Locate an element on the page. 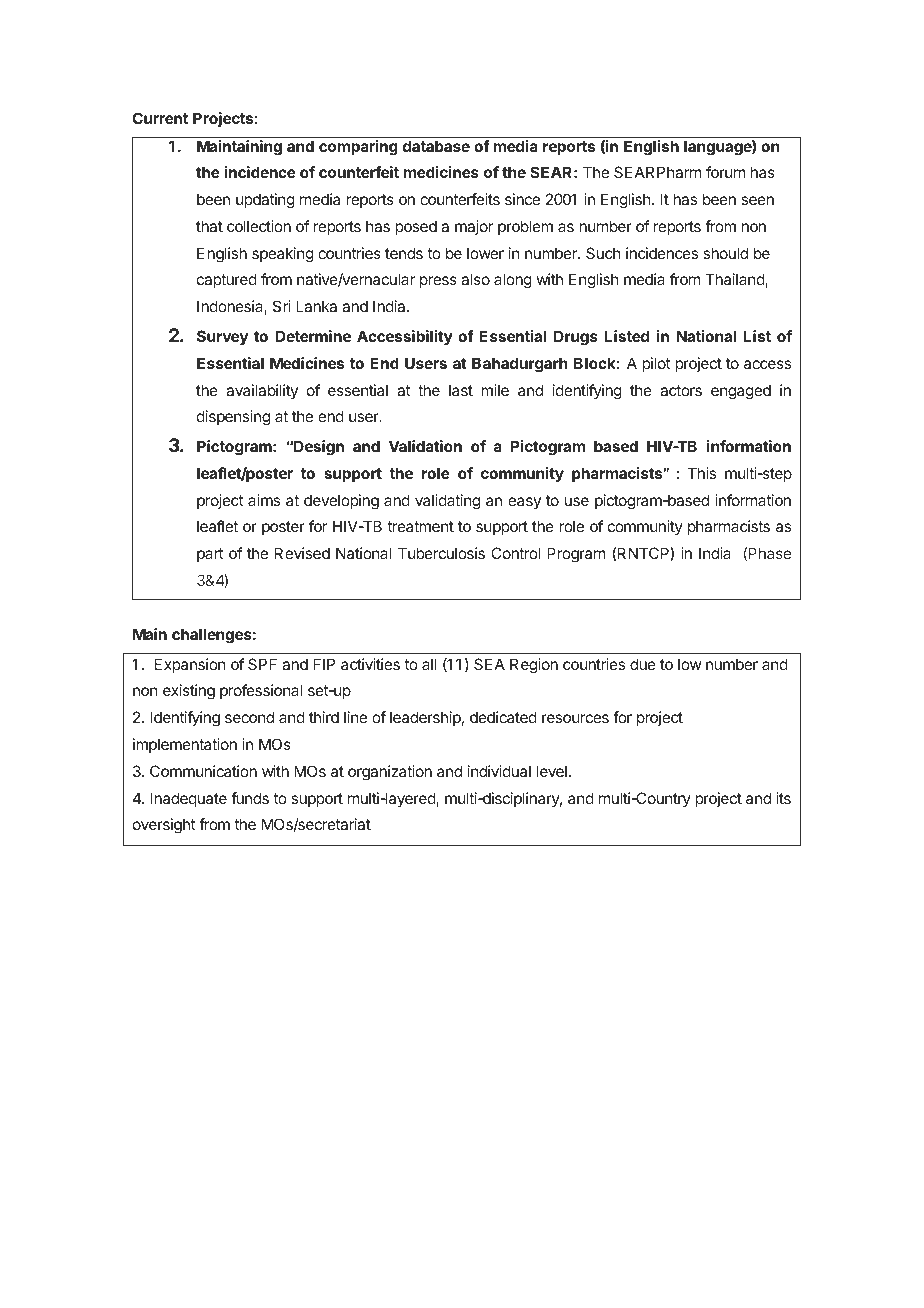 This page has height=1308, width=924. database is located at coordinates (436, 146).
